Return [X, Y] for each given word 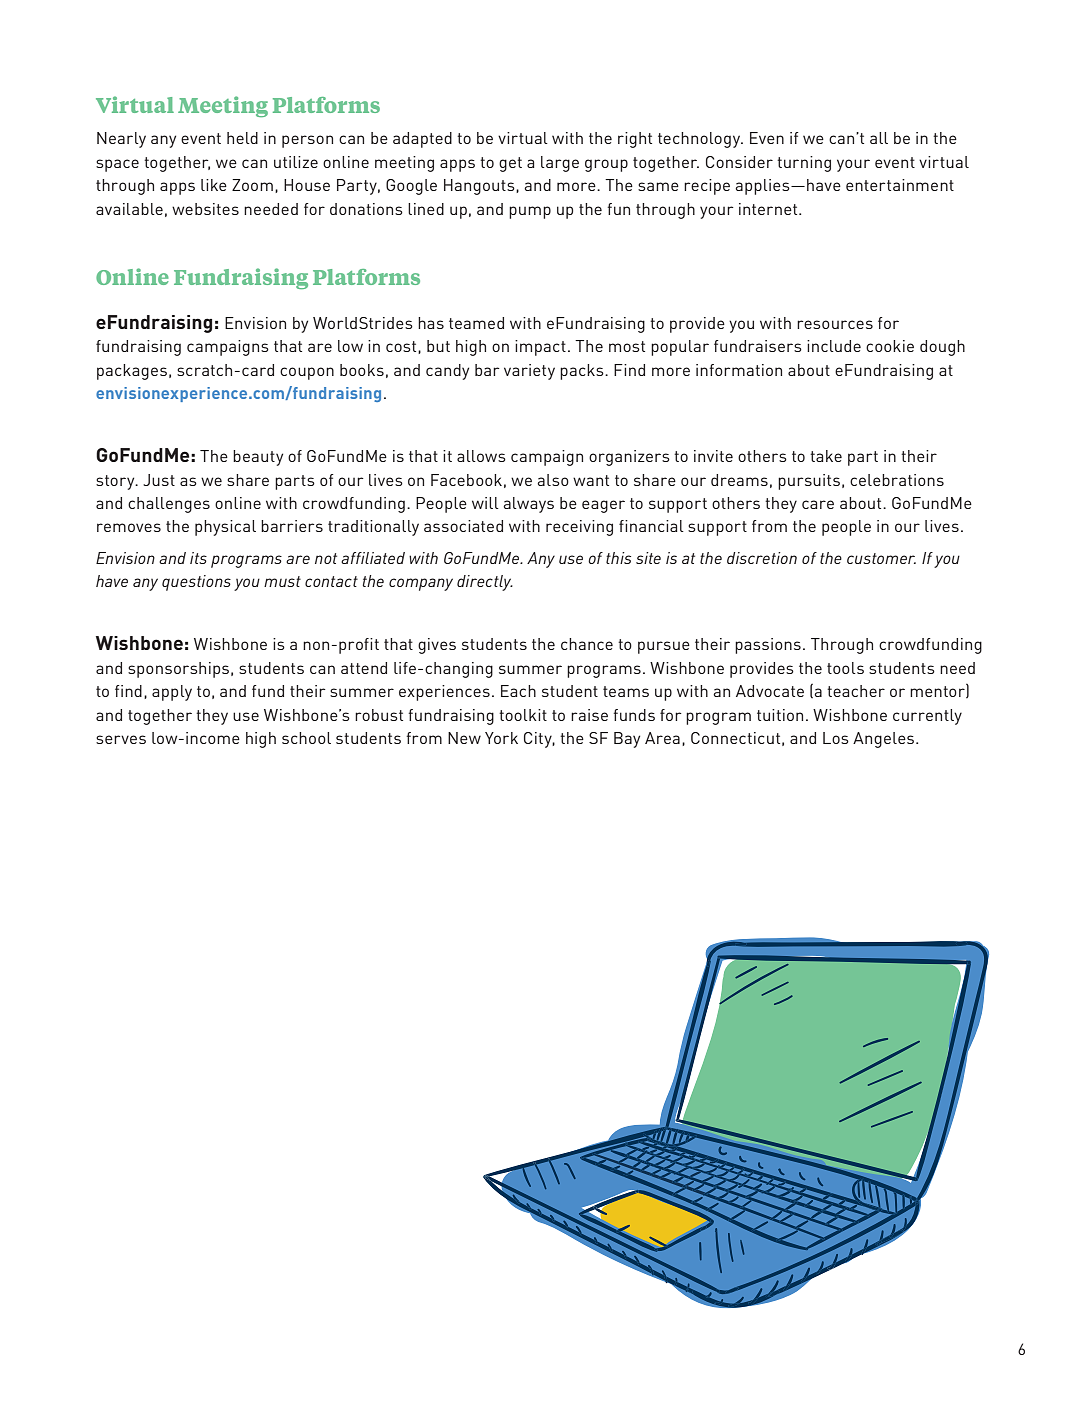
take [826, 456]
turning [804, 164]
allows [481, 456]
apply [172, 693]
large [560, 164]
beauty [258, 458]
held [242, 138]
